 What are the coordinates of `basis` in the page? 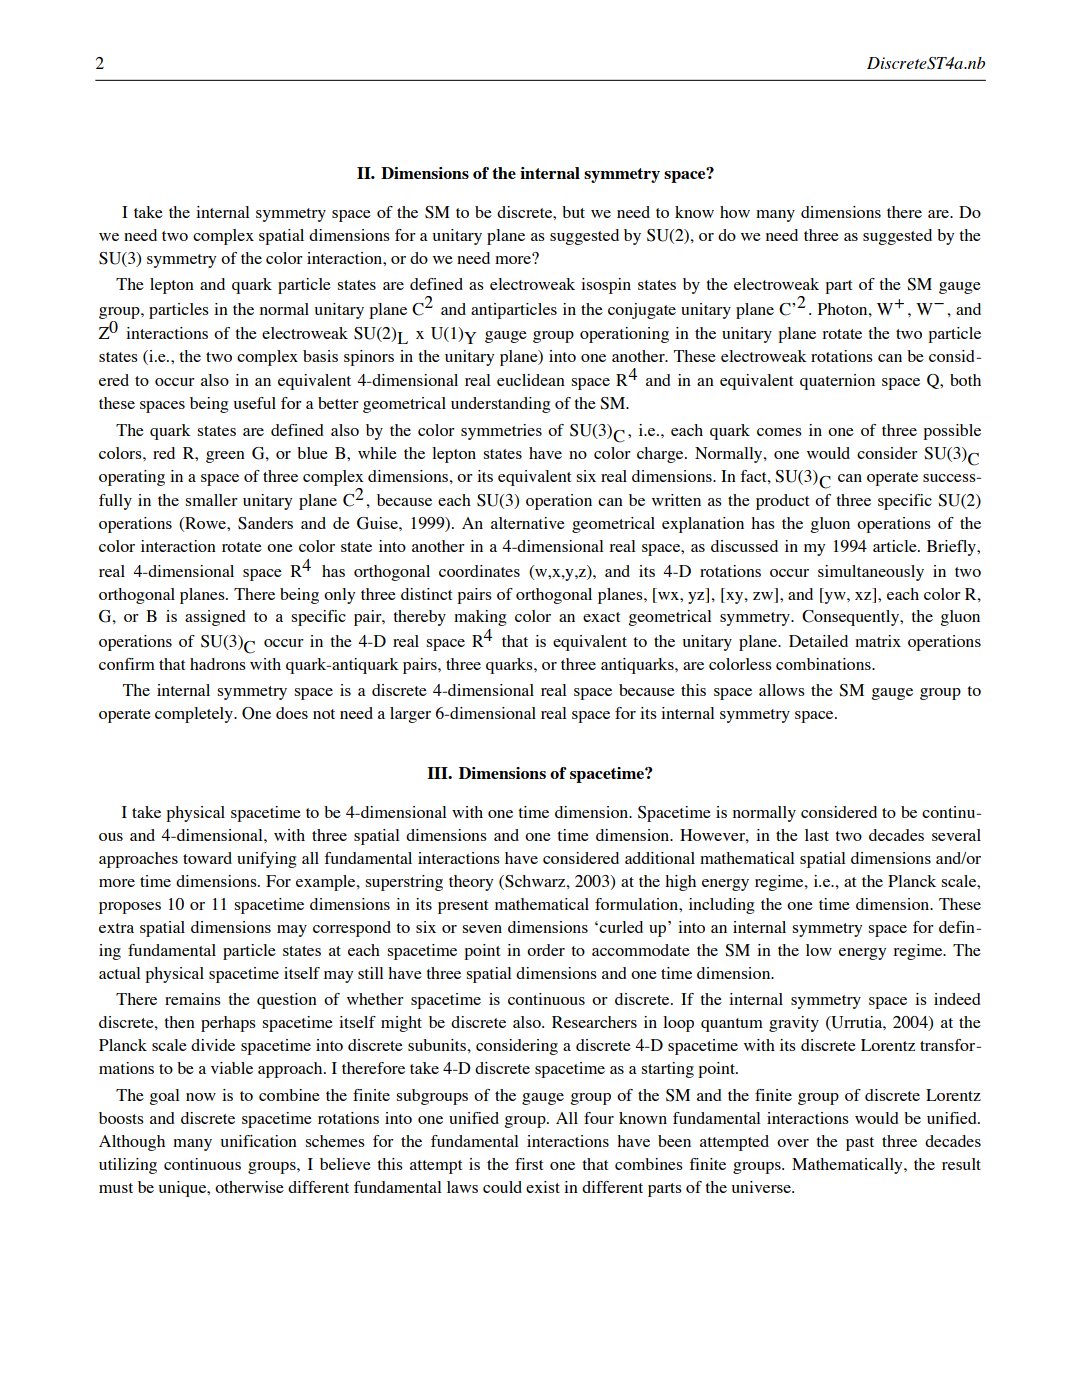 It's located at (320, 356).
